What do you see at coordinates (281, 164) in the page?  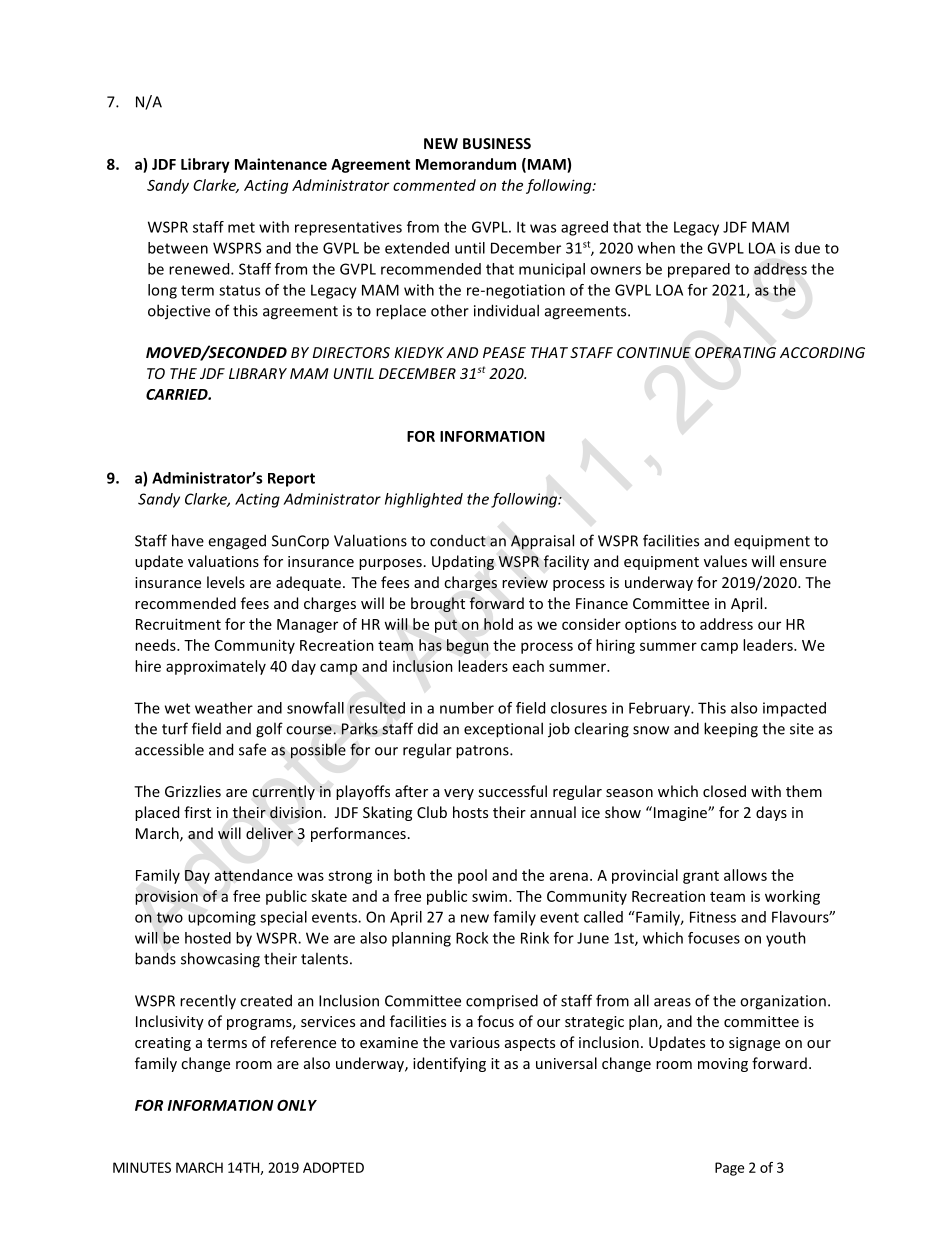 I see `Maintenance` at bounding box center [281, 164].
